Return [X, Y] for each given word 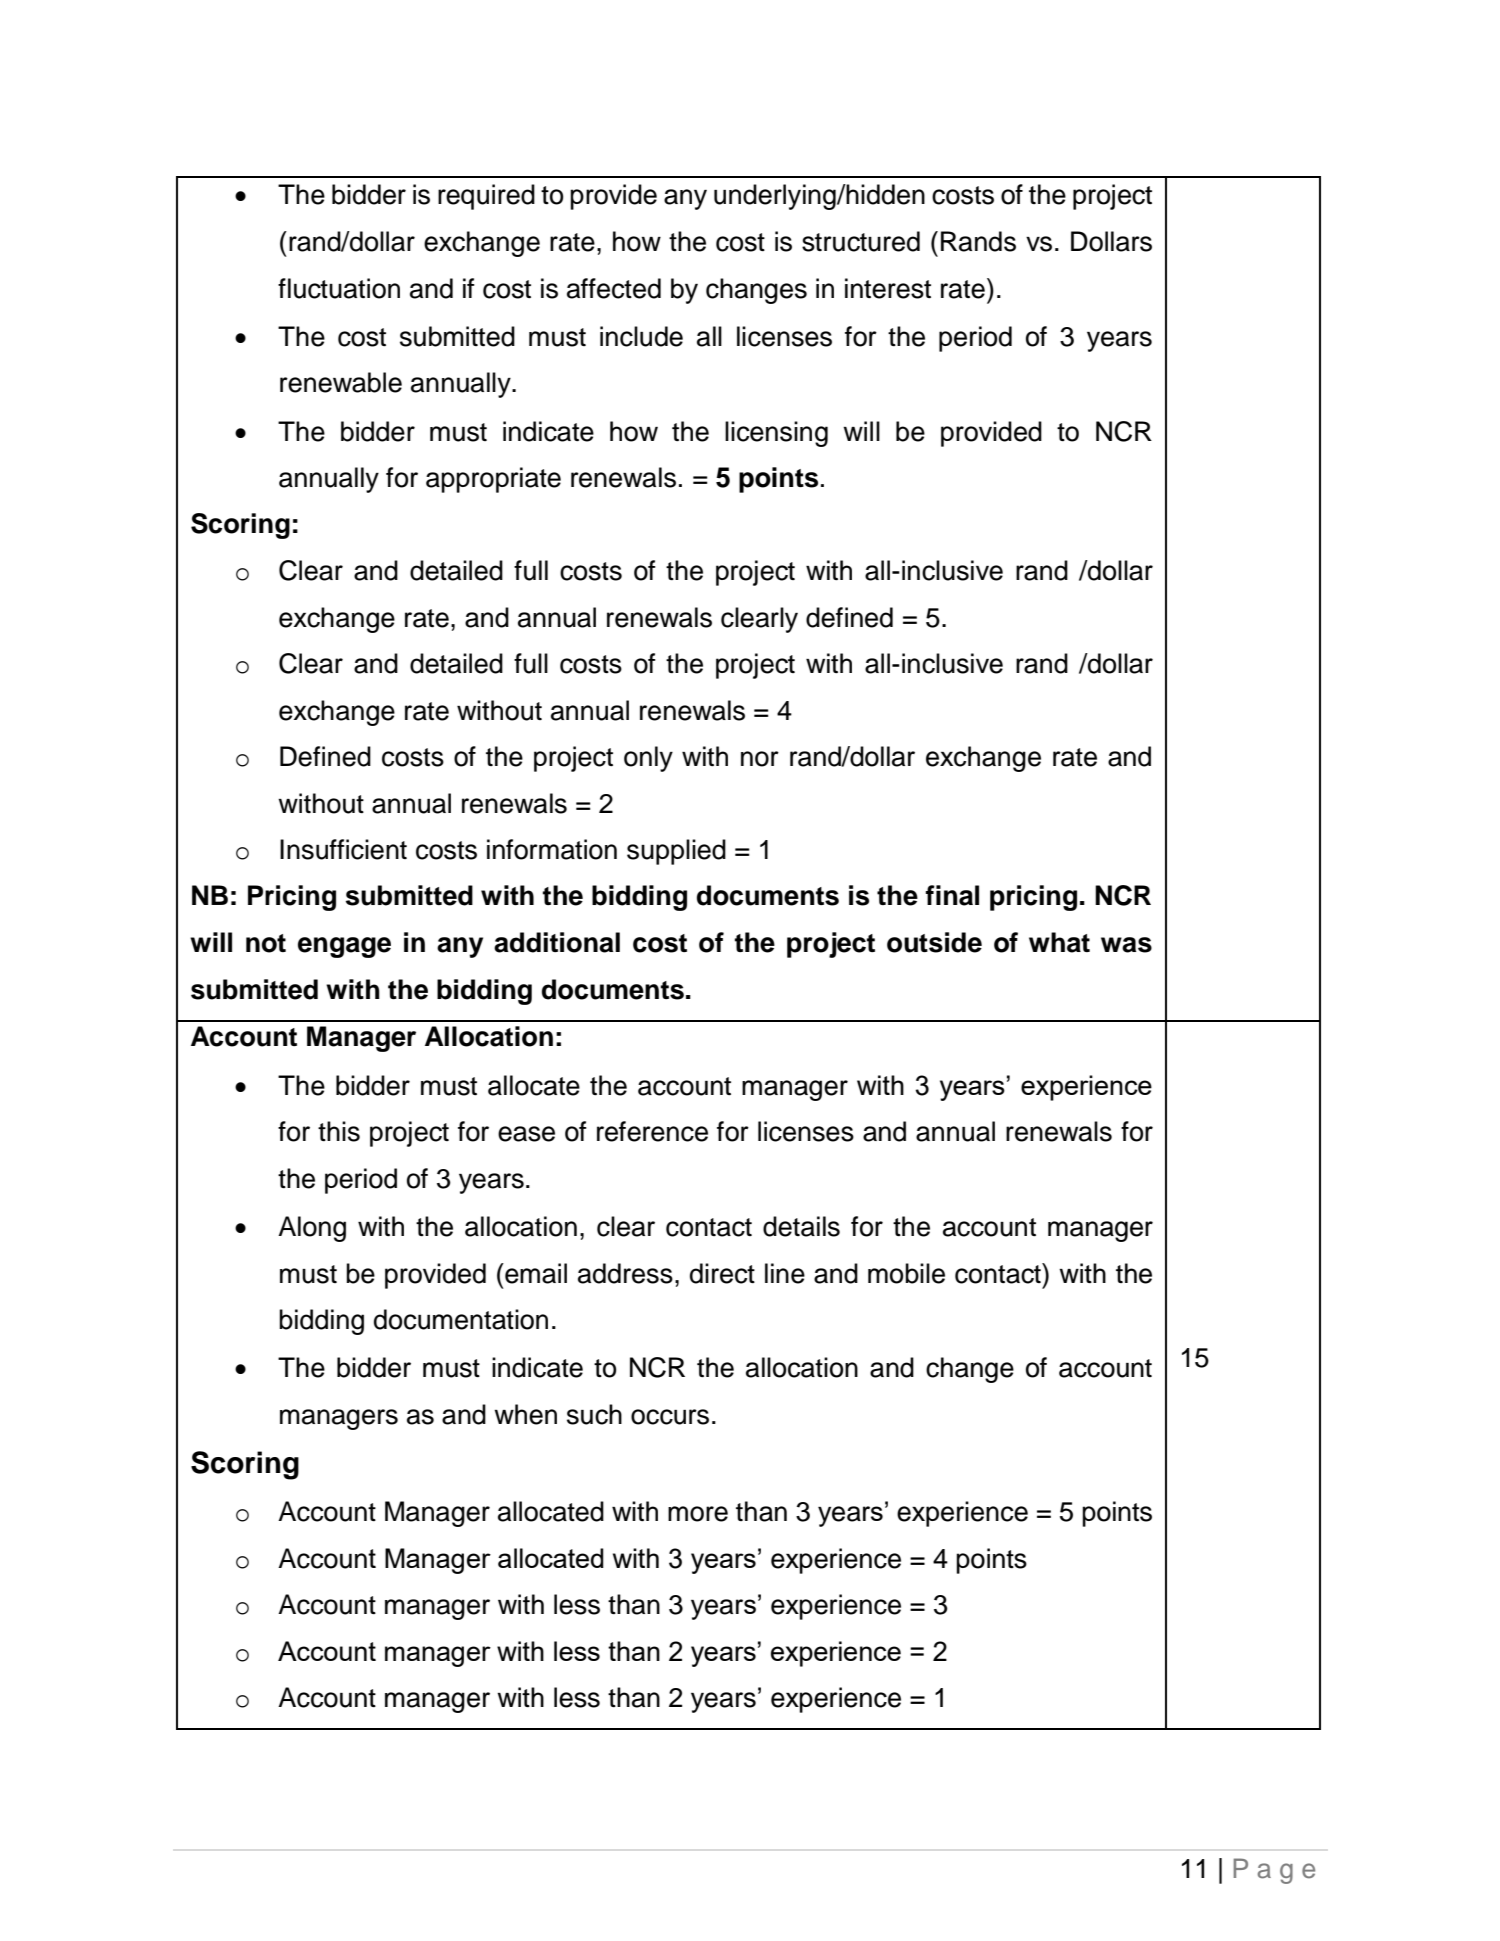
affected [614, 288]
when [525, 1414]
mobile [906, 1273]
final [952, 895]
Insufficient [343, 849]
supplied [676, 852]
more [698, 1514]
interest [888, 288]
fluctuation [339, 288]
